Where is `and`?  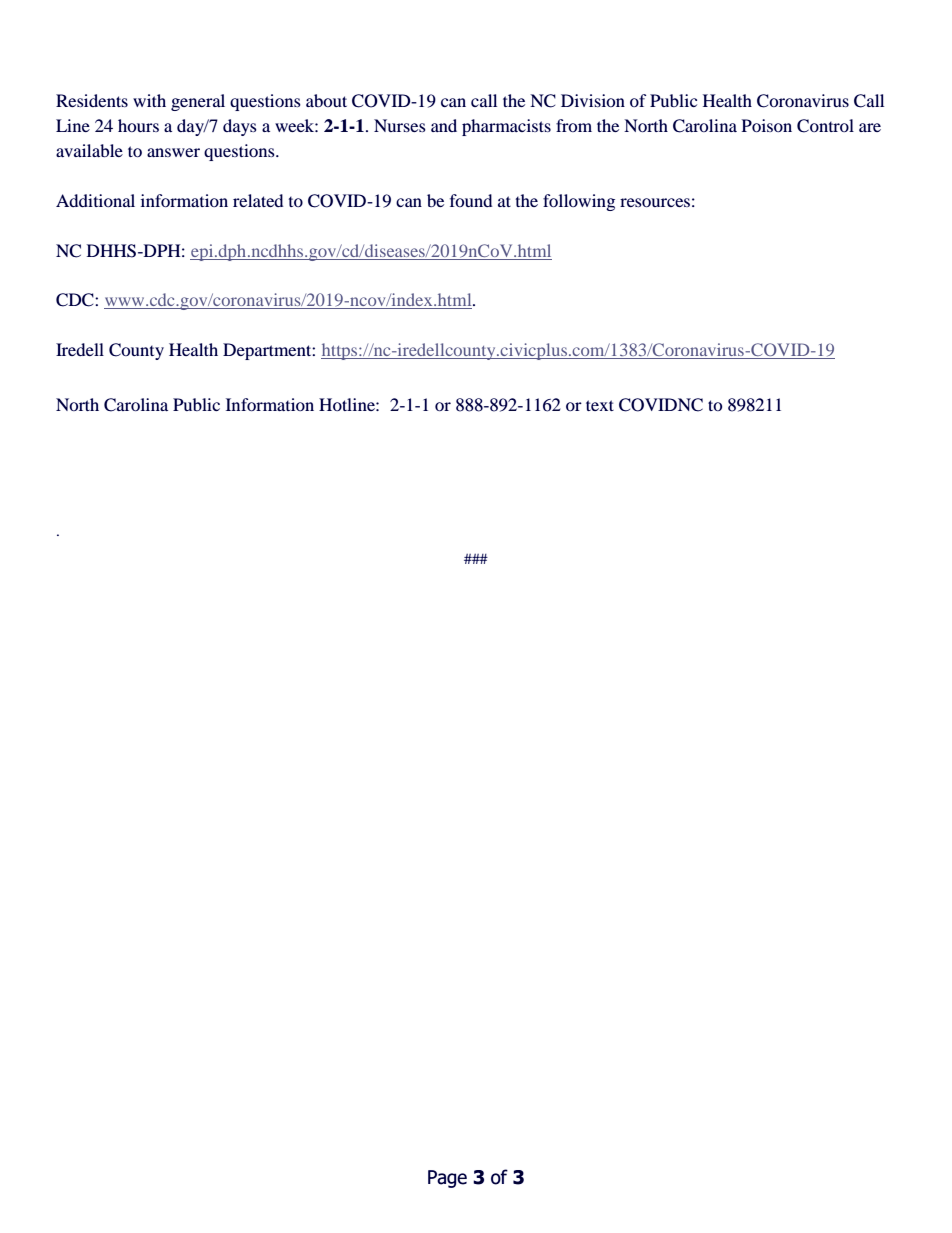 and is located at coordinates (444, 125).
